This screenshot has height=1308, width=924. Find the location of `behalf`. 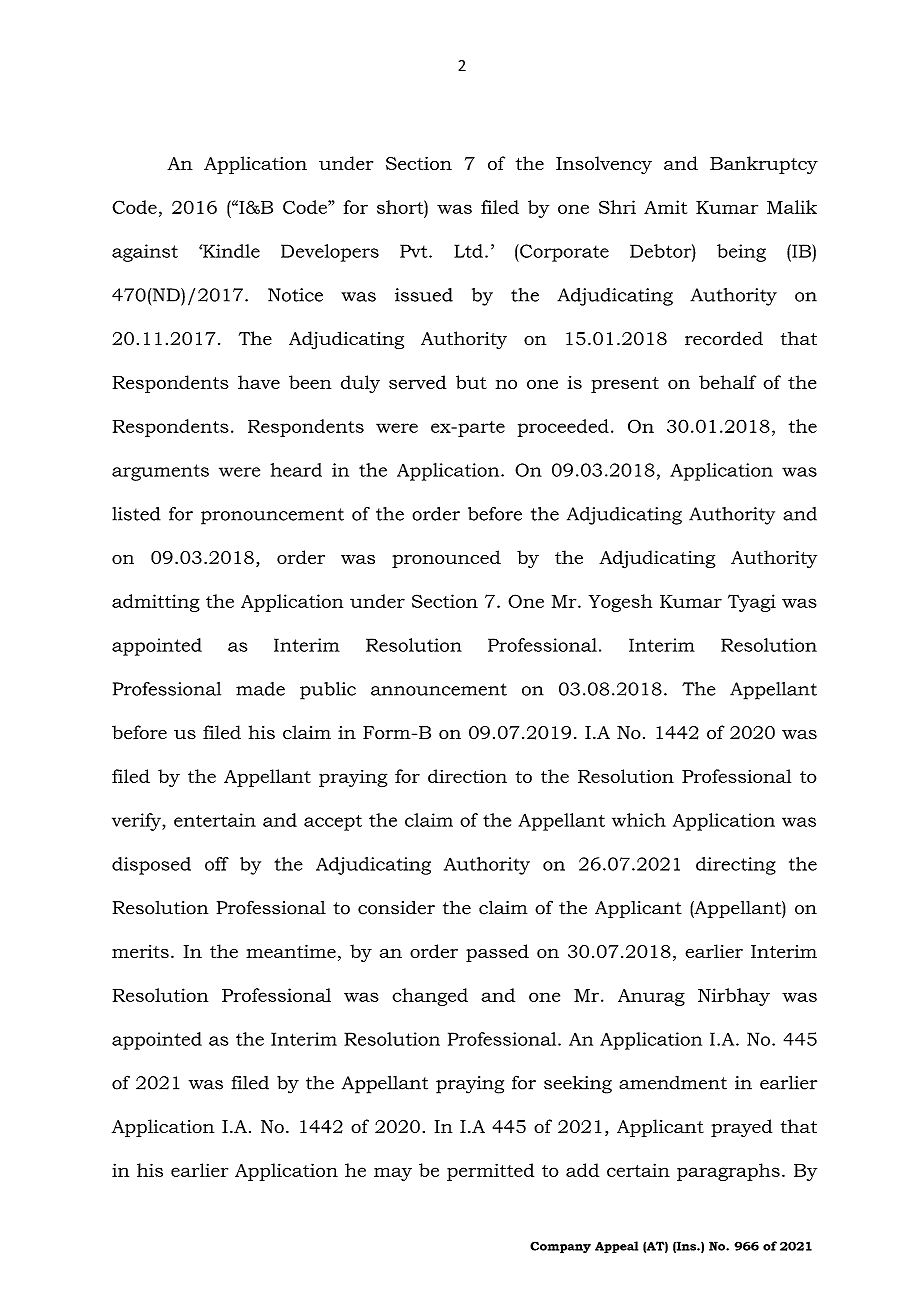

behalf is located at coordinates (727, 382).
